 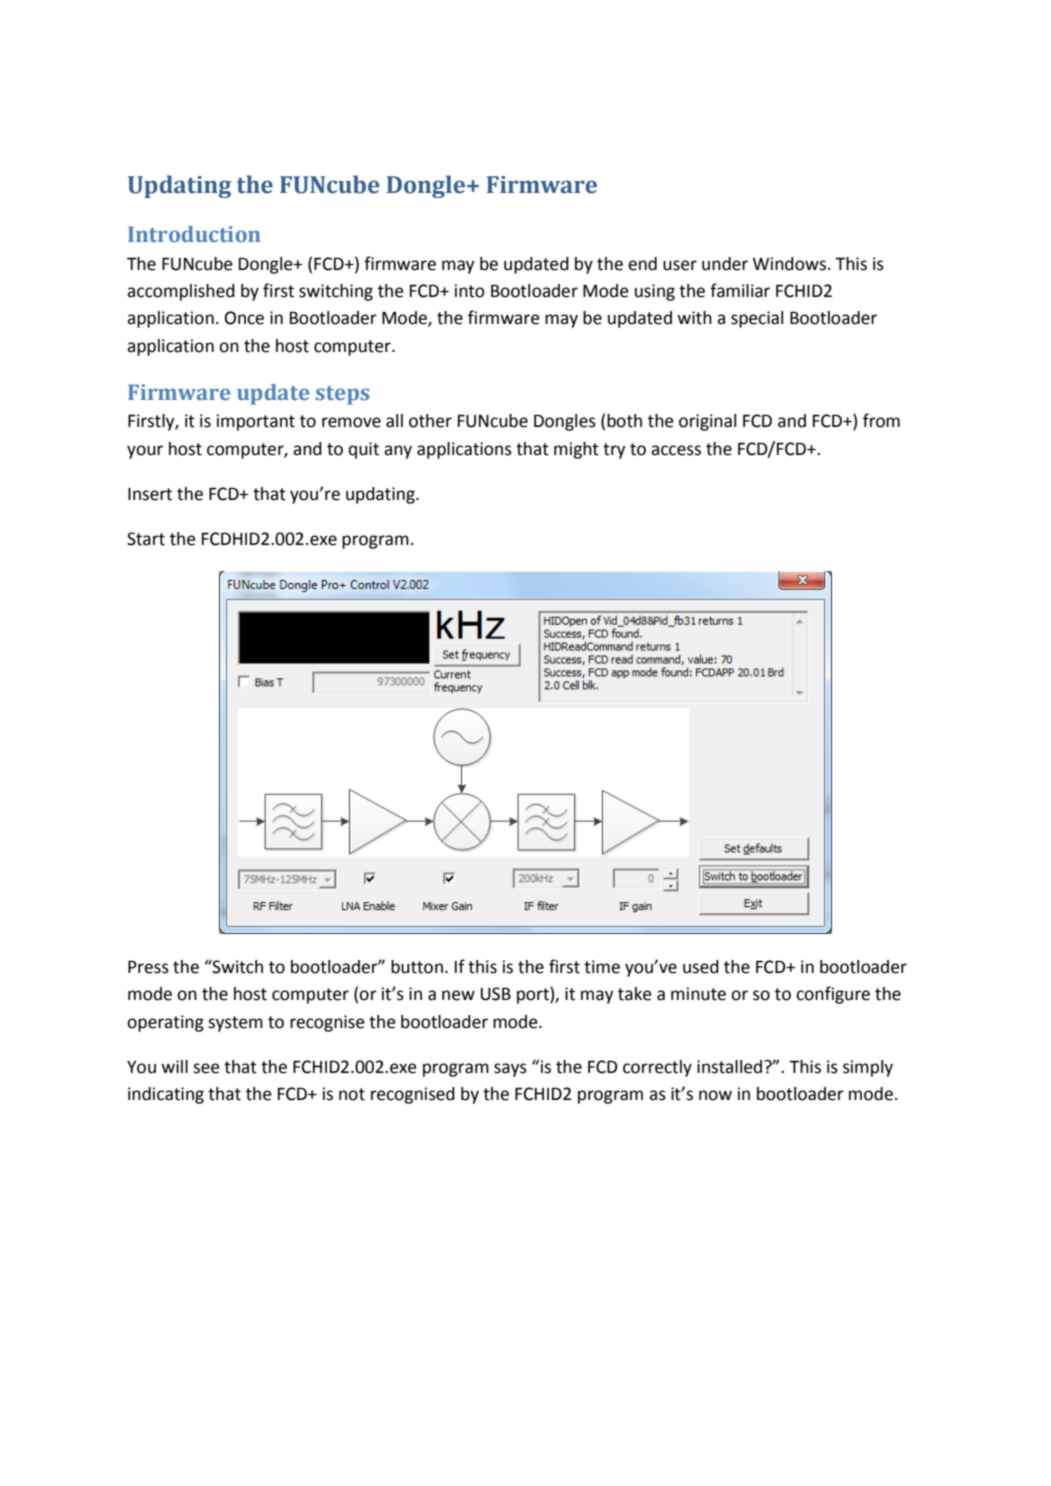 I want to click on Windows, so click(x=789, y=264).
